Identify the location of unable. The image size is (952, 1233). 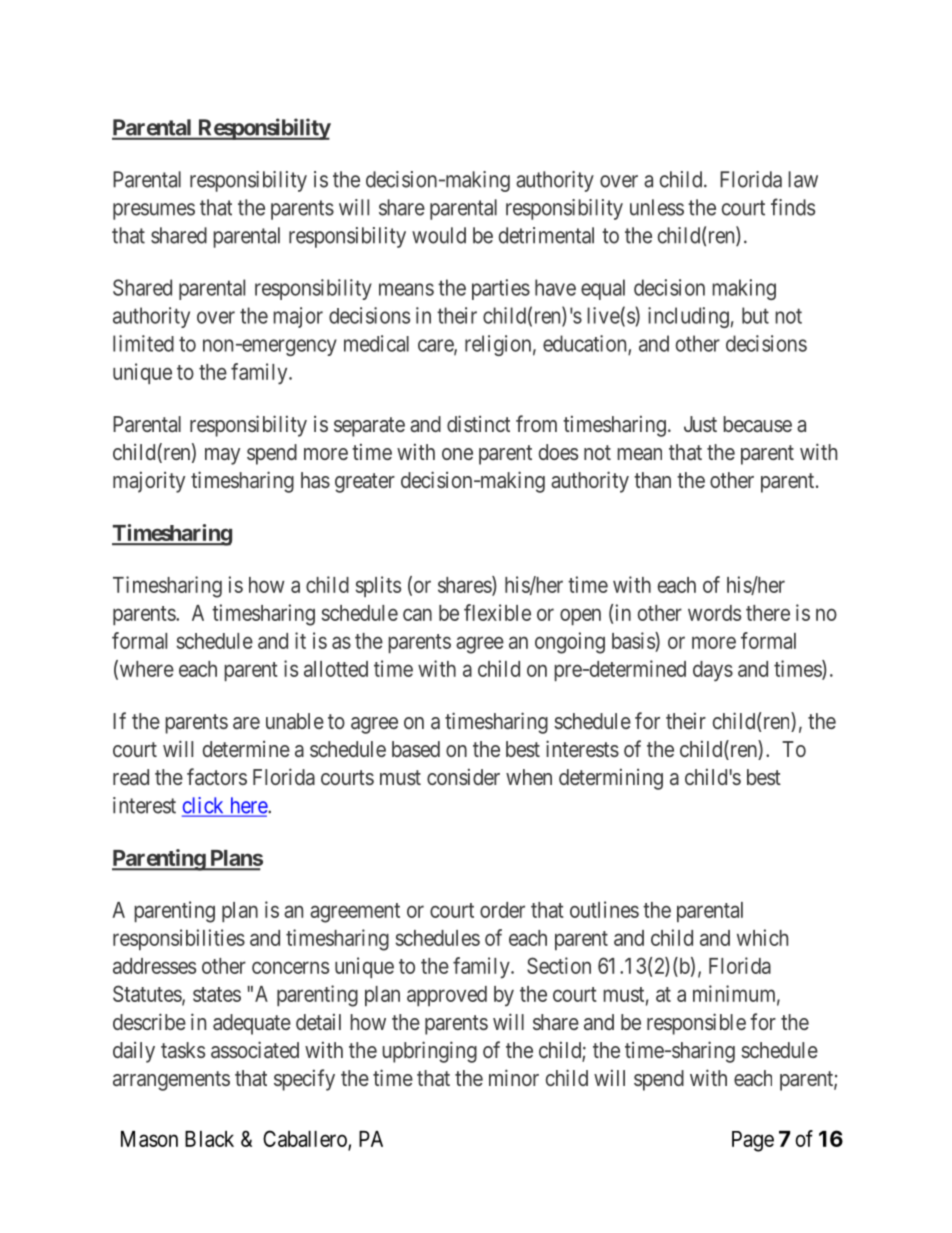
(295, 721).
